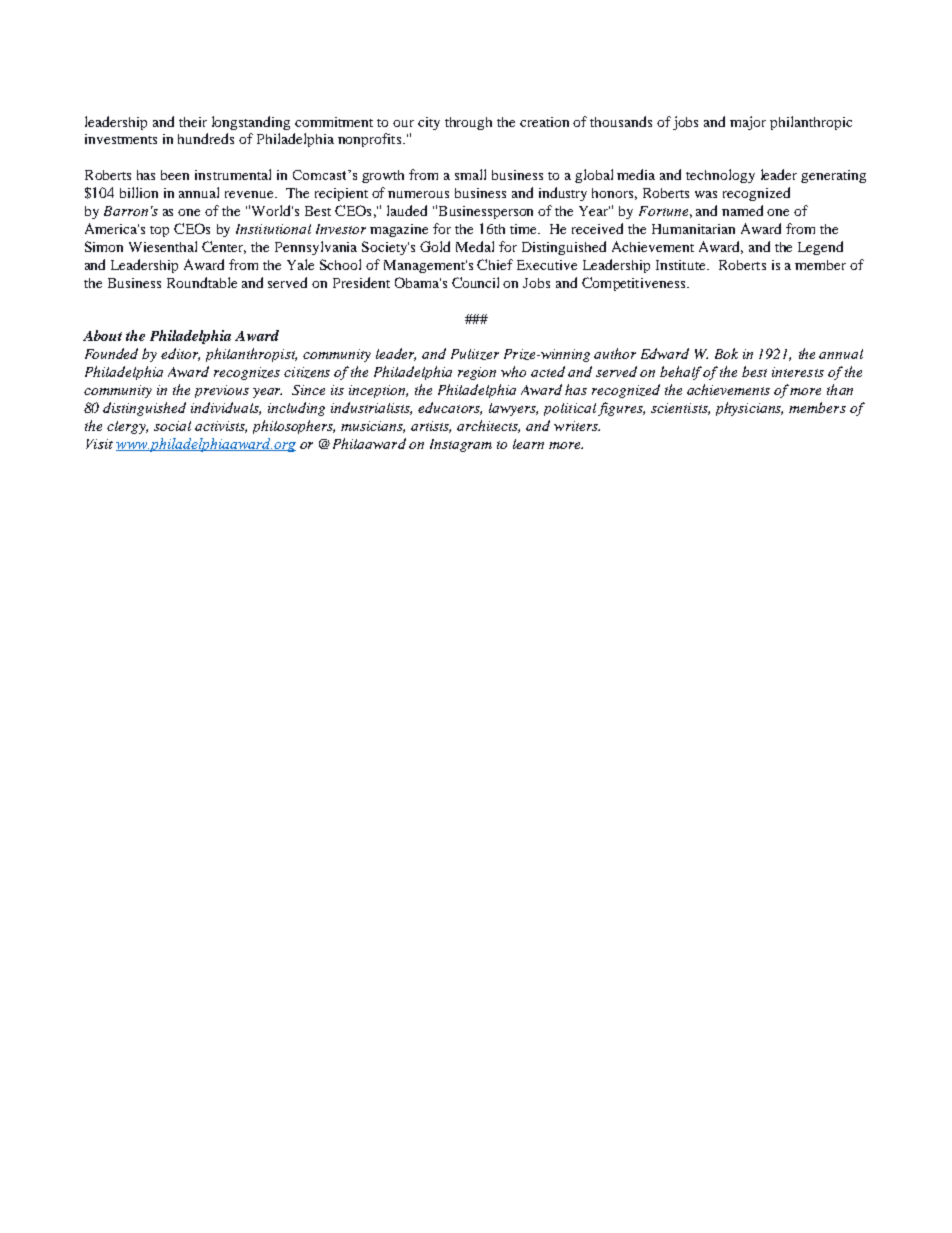  I want to click on social, so click(172, 426).
